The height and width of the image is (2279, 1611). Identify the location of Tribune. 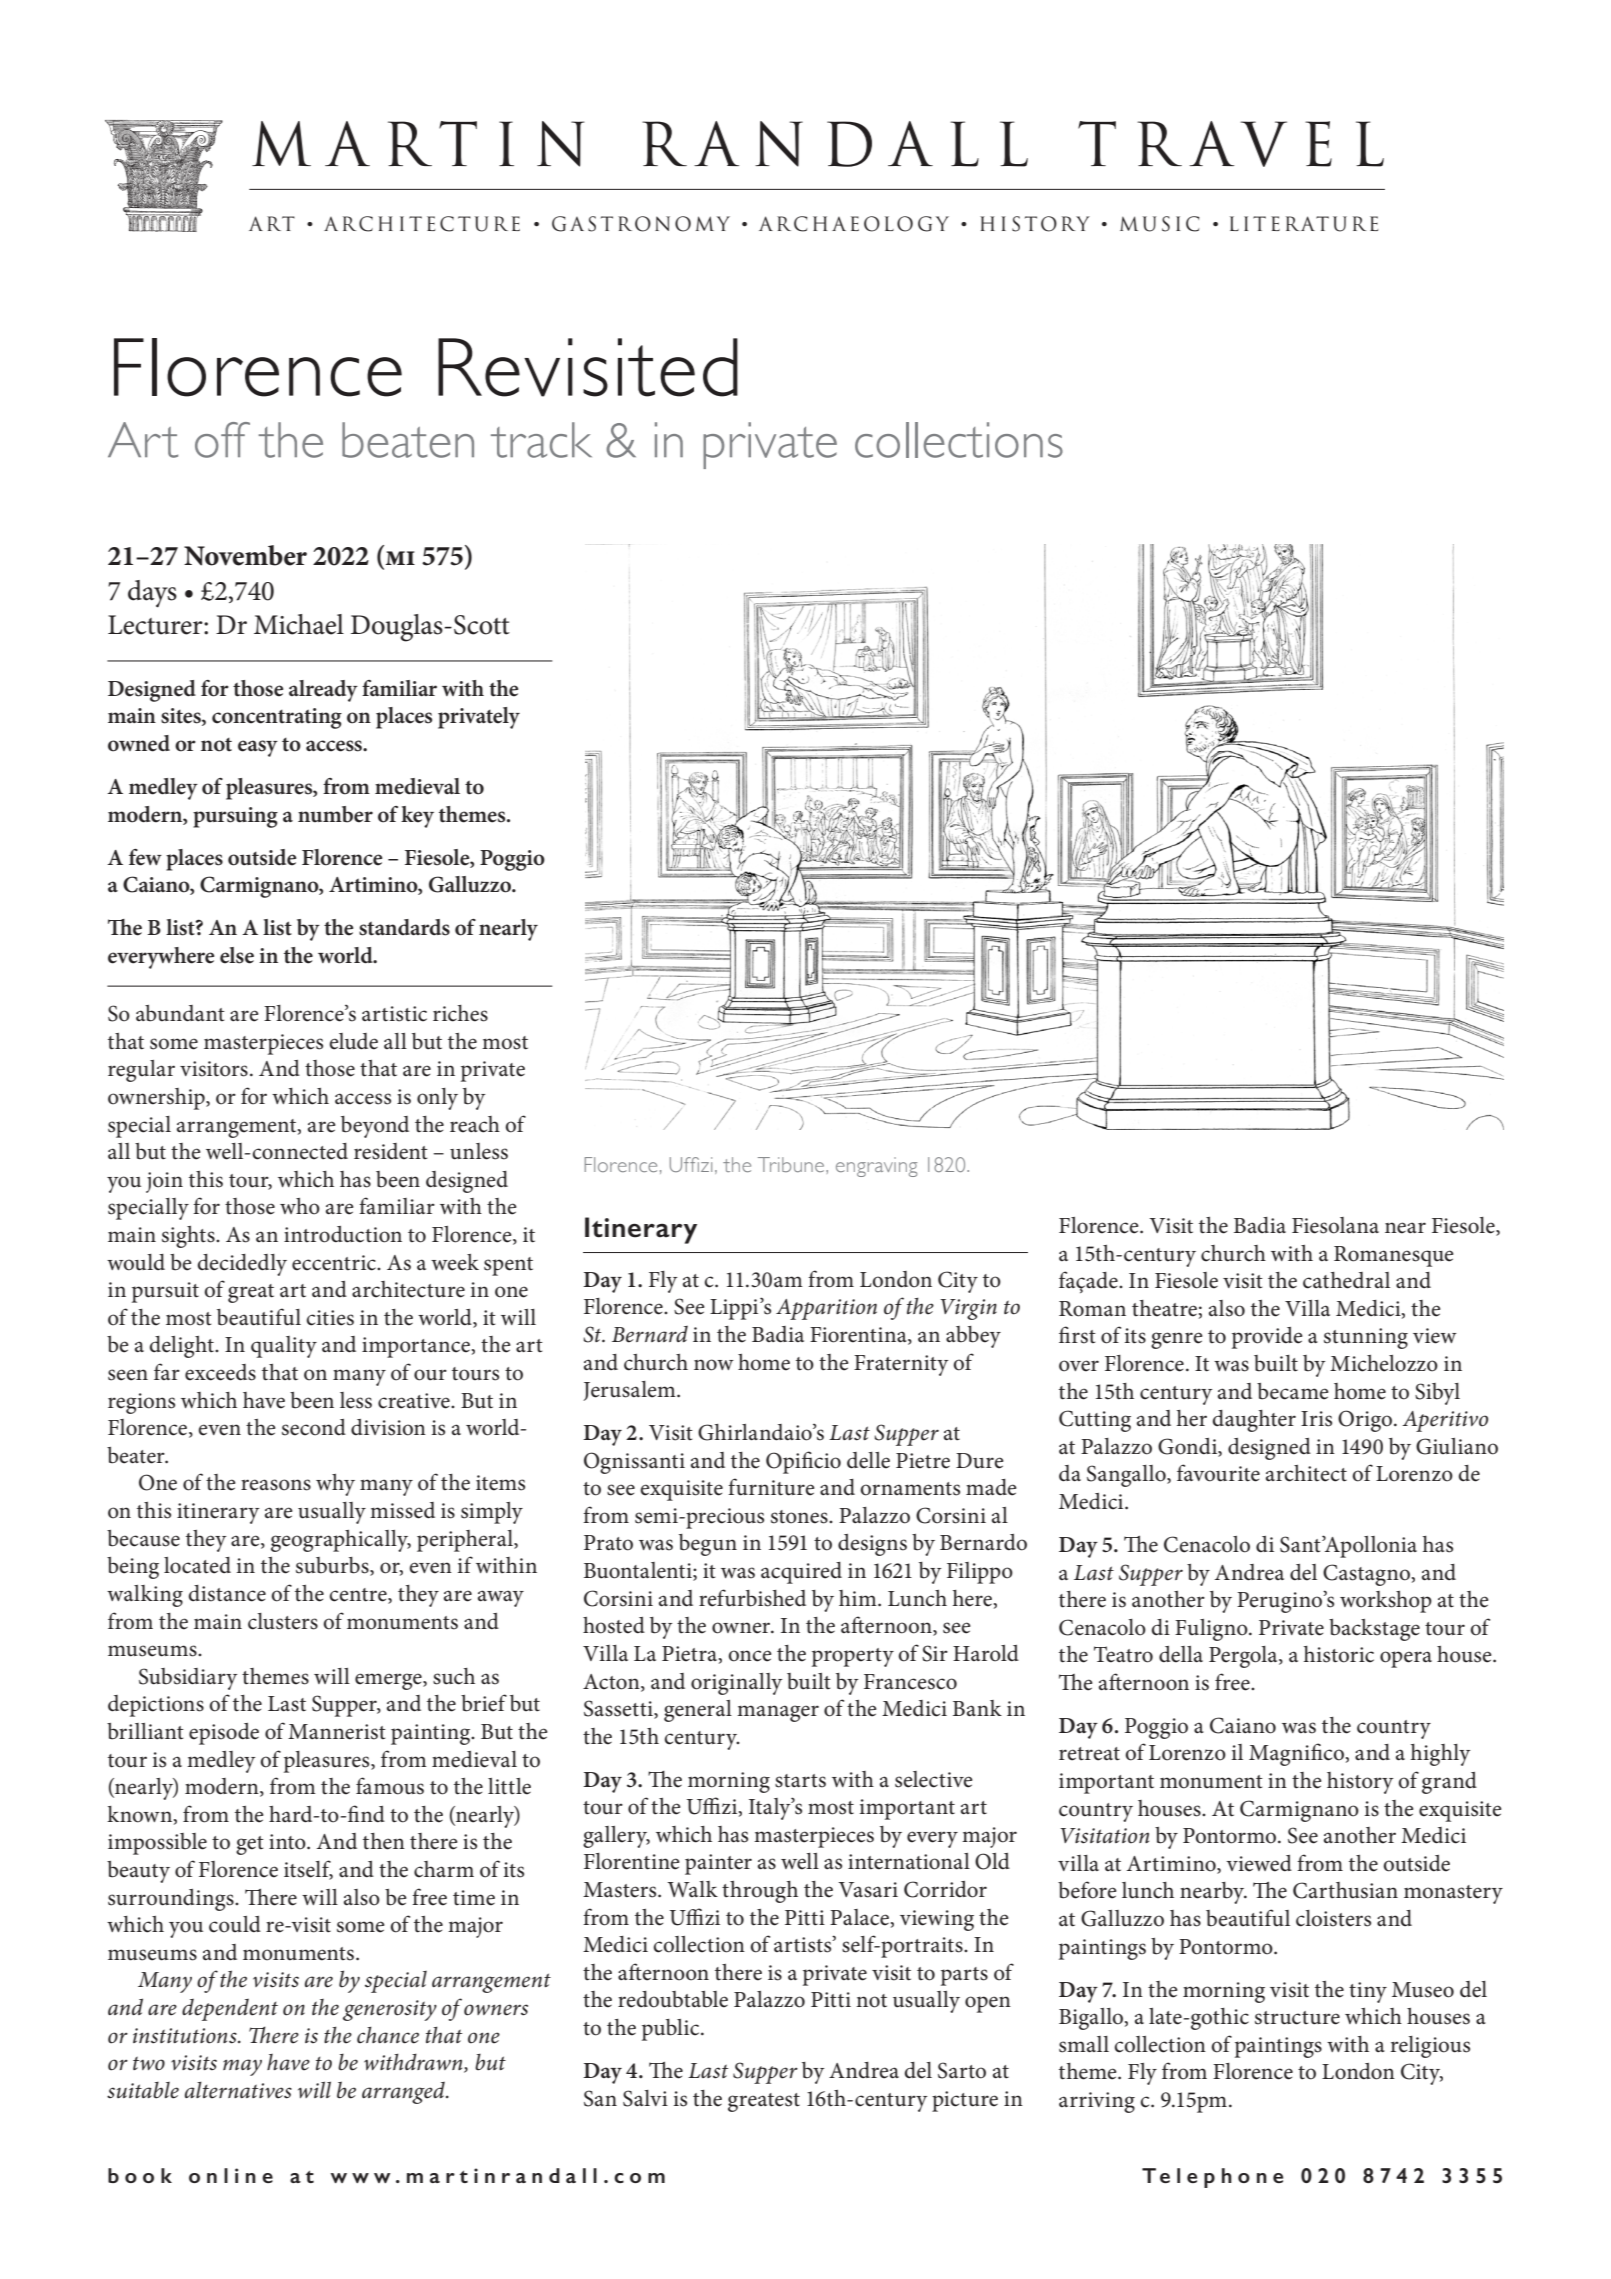
(792, 1164).
